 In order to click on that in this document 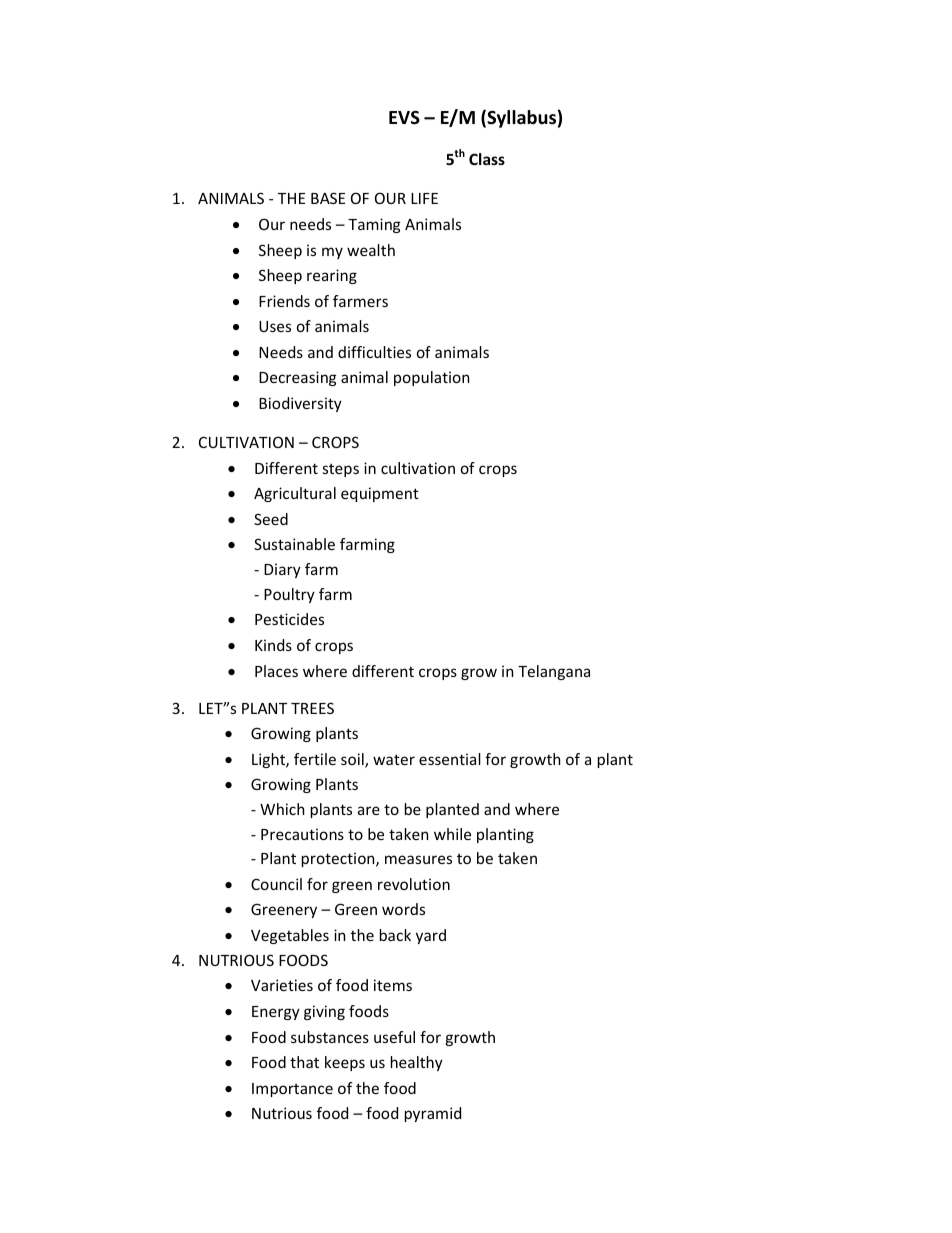, I will do `click(304, 1062)`.
